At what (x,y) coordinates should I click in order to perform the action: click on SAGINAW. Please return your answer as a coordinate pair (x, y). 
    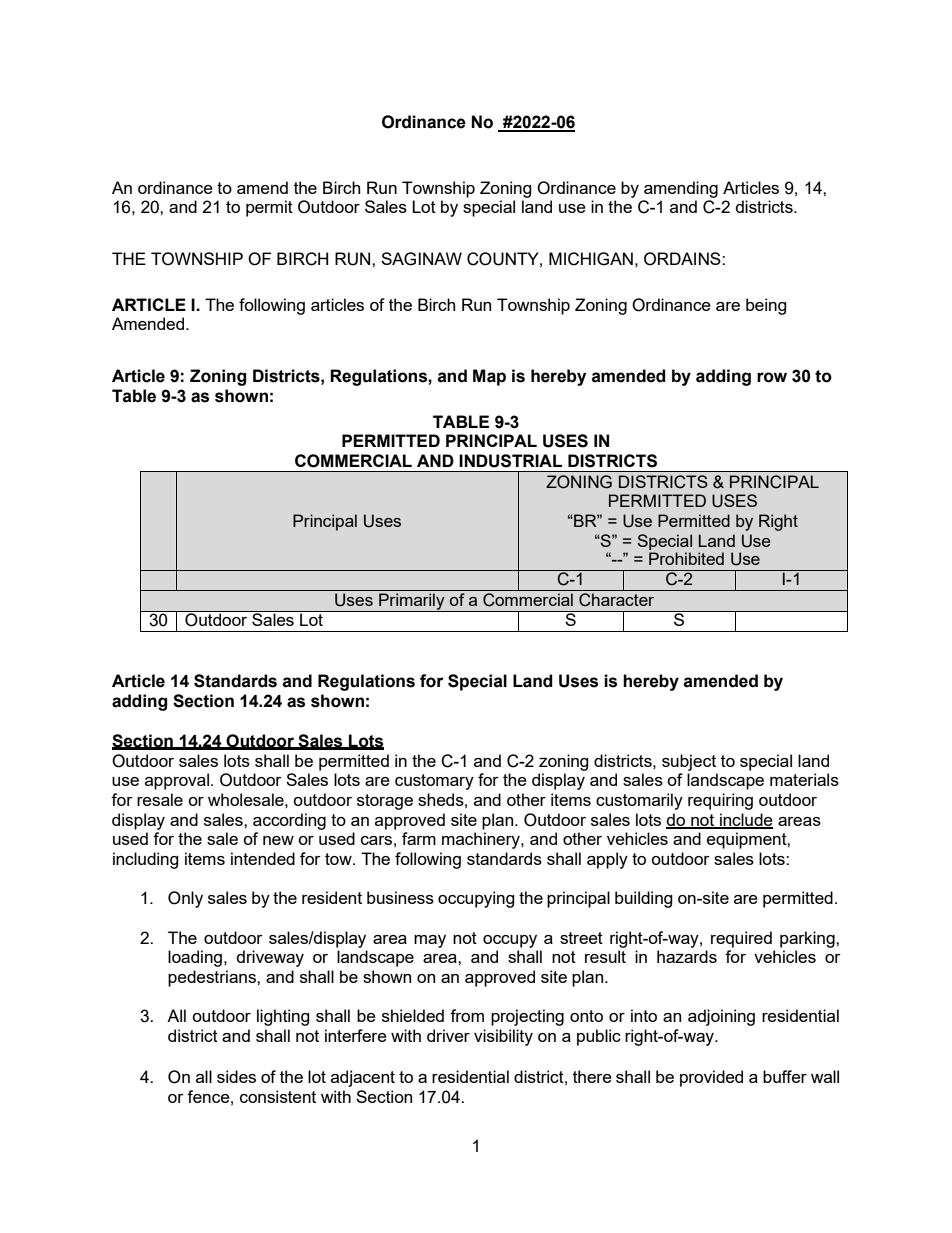
    Looking at the image, I should click on (421, 259).
